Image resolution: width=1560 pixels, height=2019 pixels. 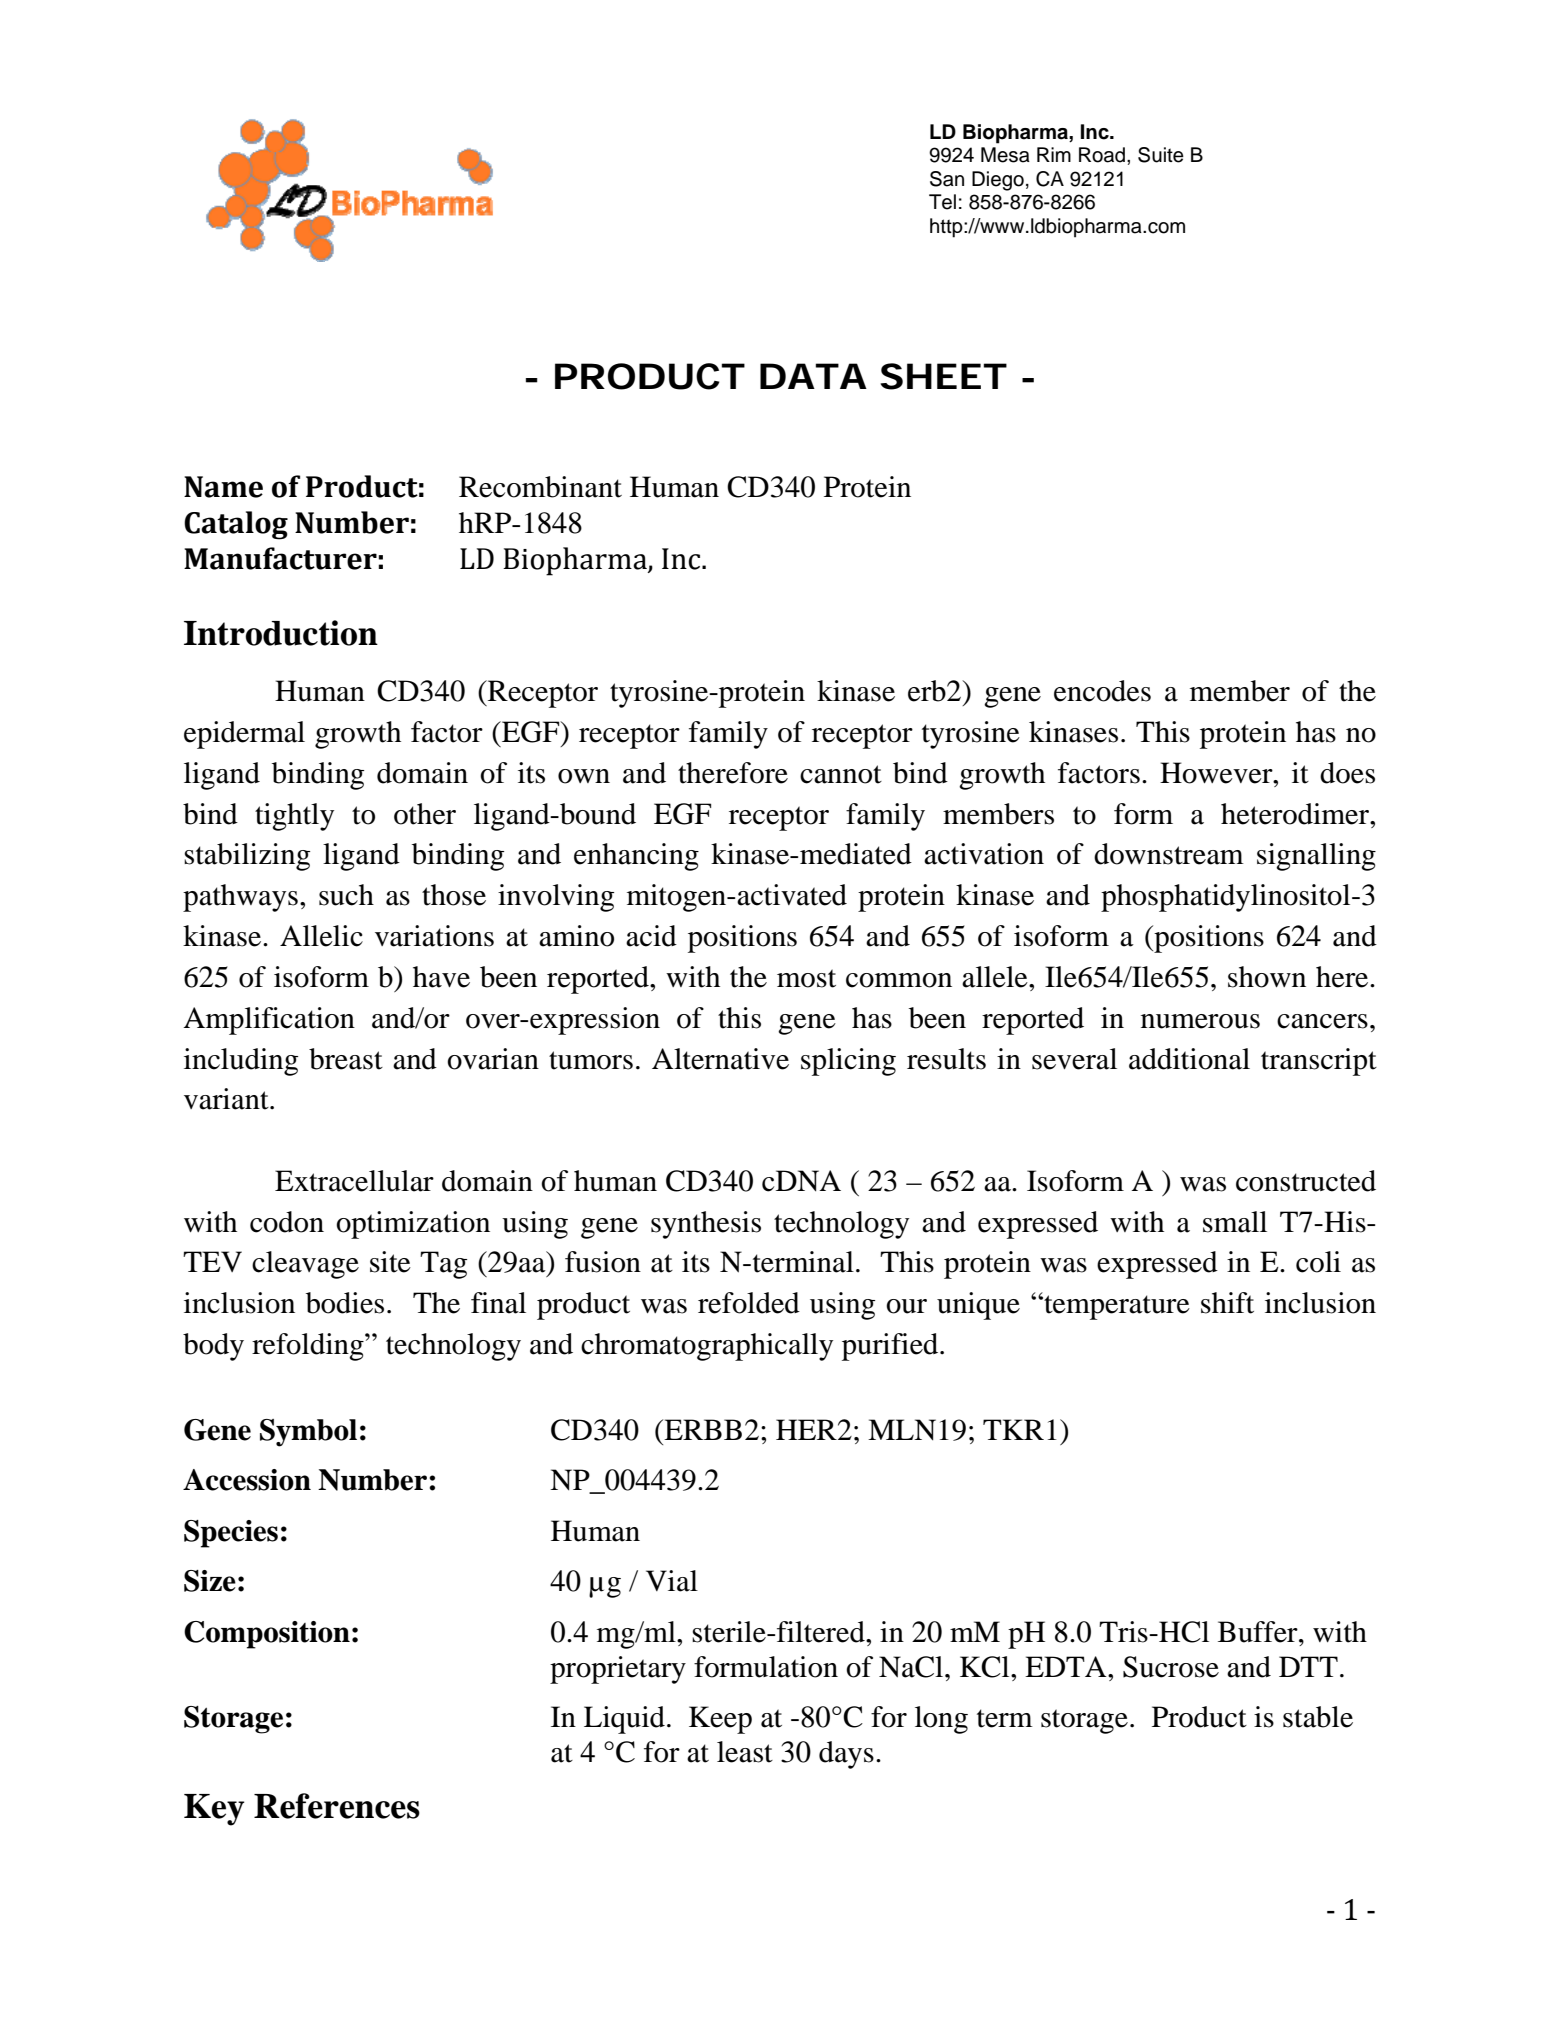 I want to click on Tel, so click(x=942, y=202).
